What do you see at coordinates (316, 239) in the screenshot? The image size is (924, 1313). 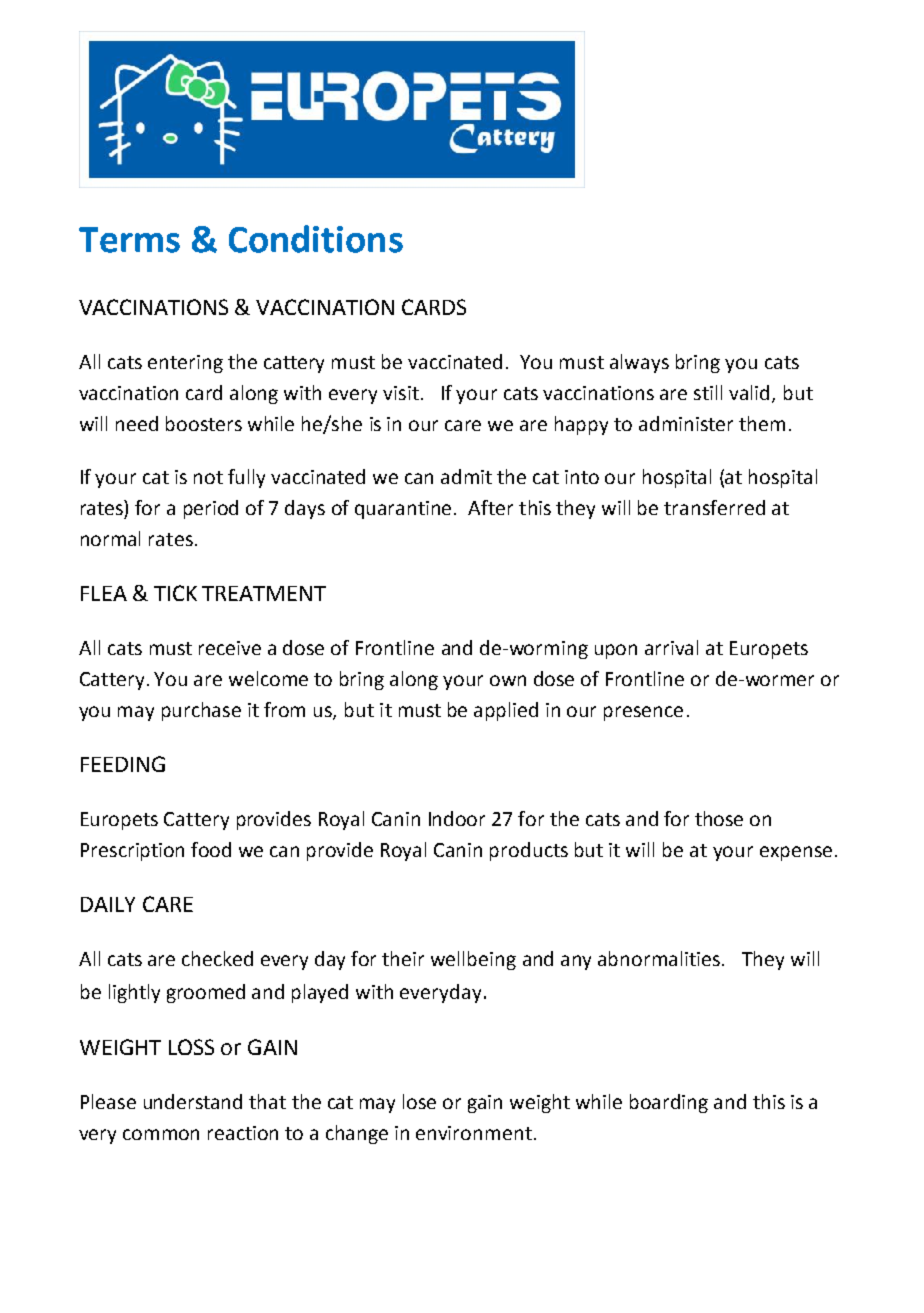 I see `Conditions` at bounding box center [316, 239].
